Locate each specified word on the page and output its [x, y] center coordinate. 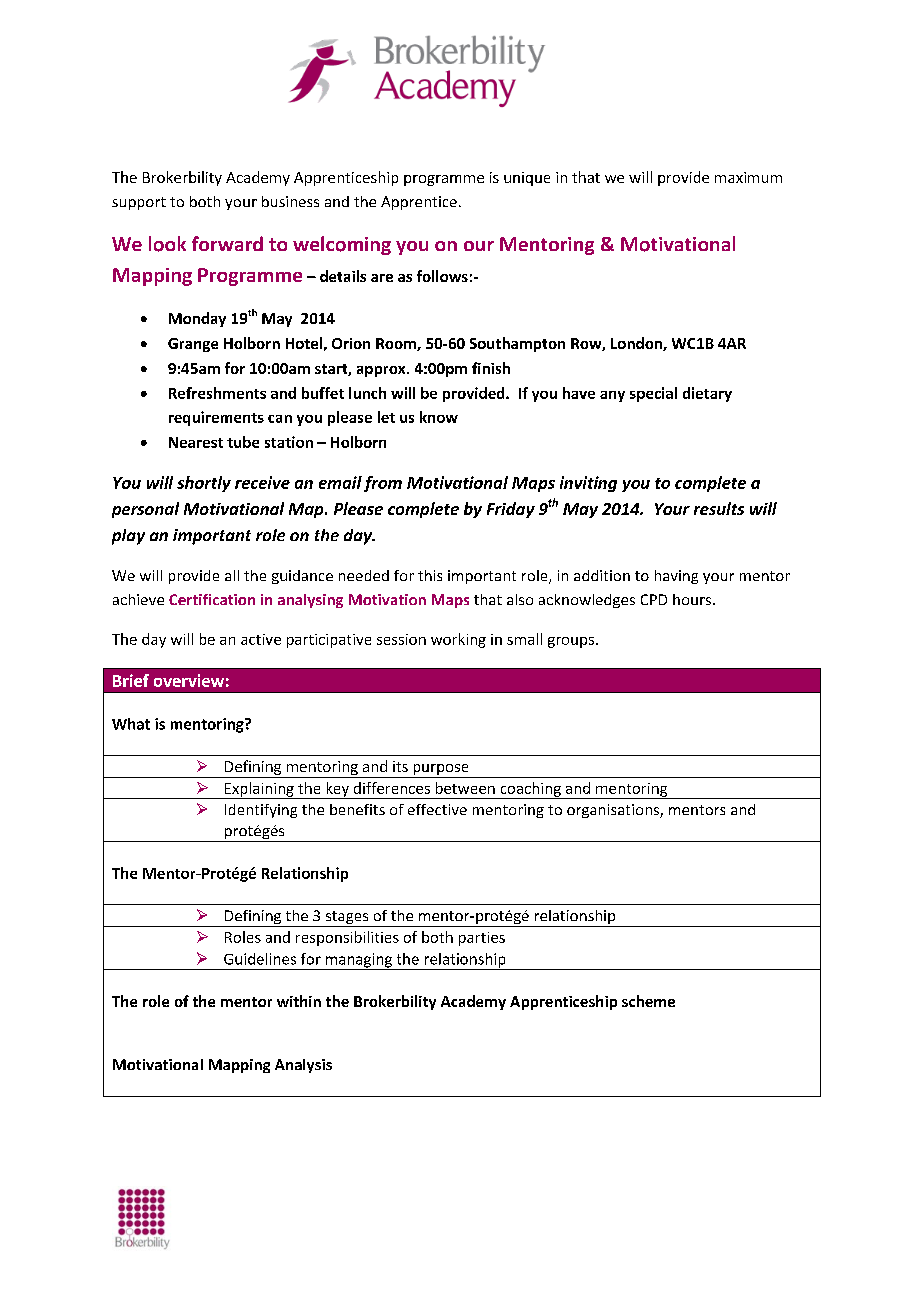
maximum [748, 177]
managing [358, 961]
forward [227, 243]
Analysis [303, 1066]
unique [527, 179]
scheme [648, 1001]
